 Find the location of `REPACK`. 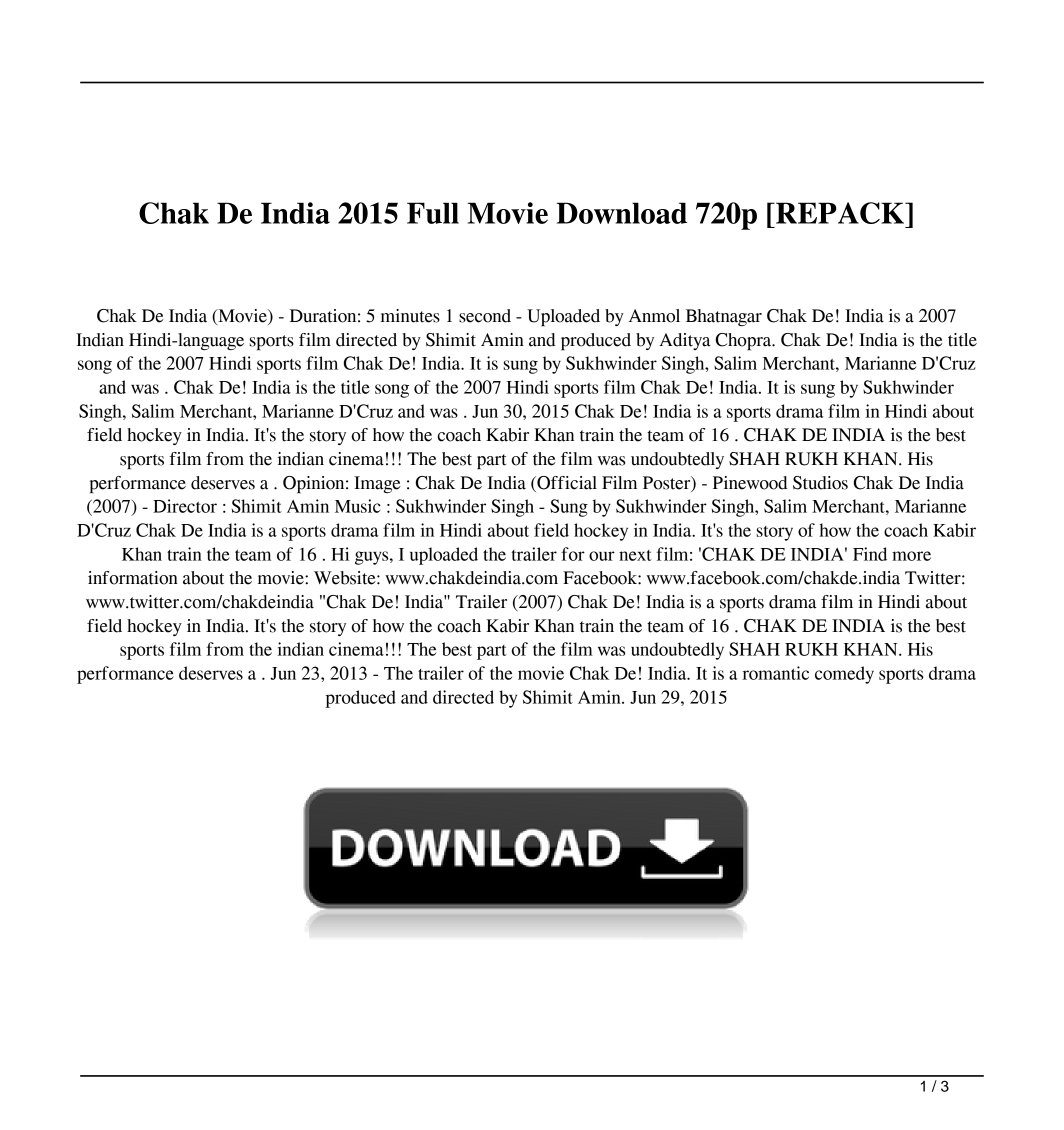

REPACK is located at coordinates (840, 213).
